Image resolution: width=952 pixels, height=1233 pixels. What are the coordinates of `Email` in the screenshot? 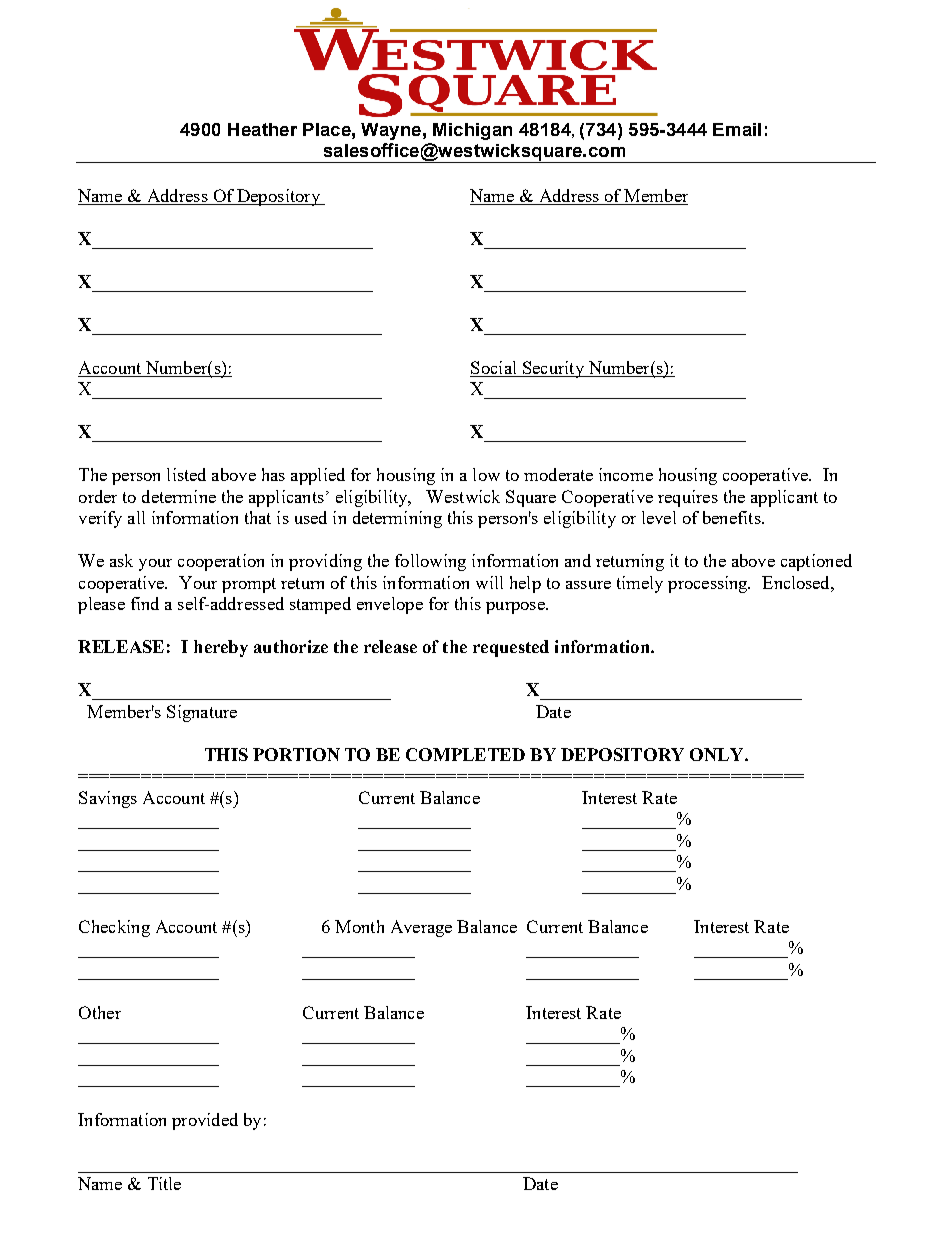 It's located at (737, 129).
